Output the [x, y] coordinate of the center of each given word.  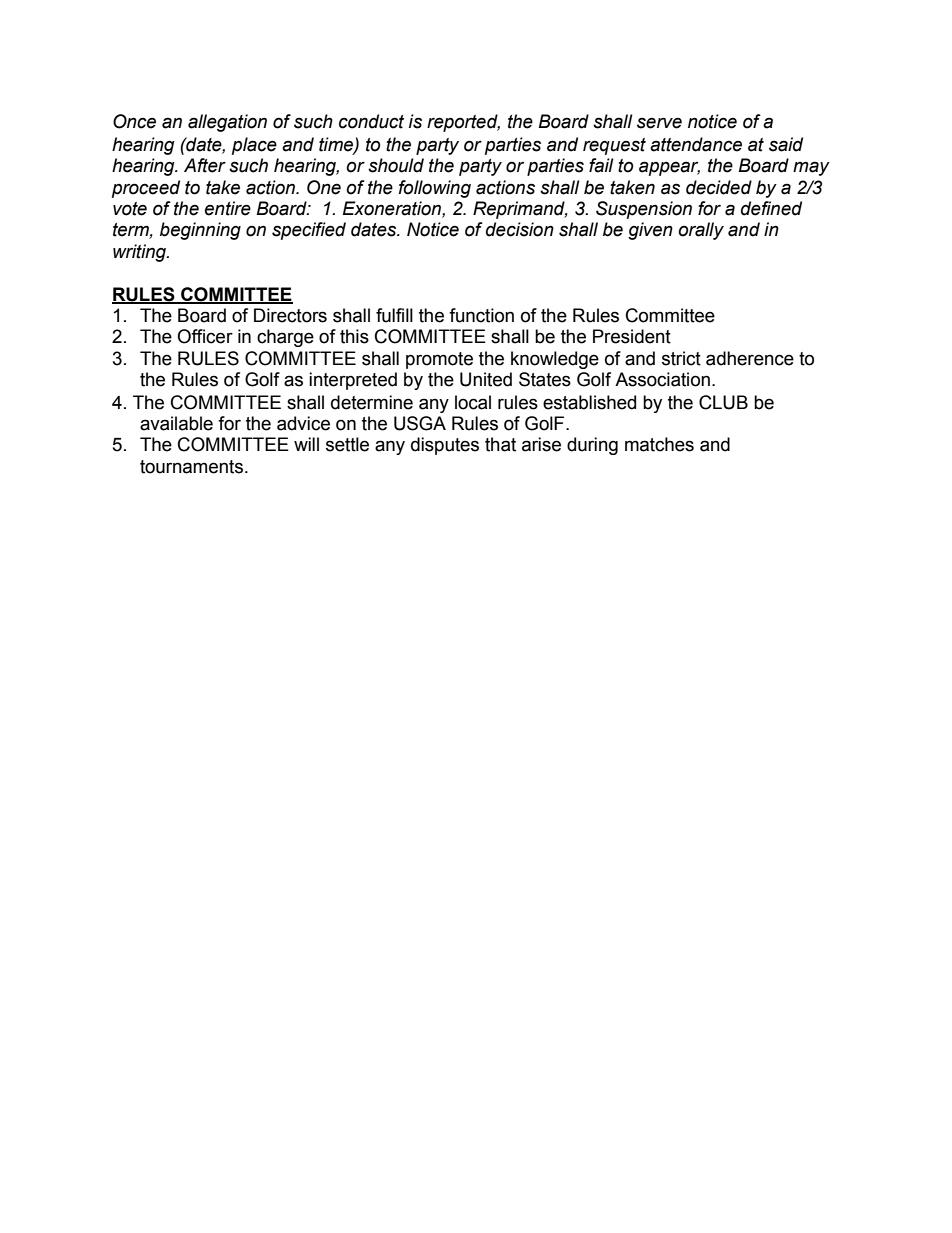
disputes [445, 446]
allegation [227, 123]
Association [662, 379]
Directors [290, 315]
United [486, 379]
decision [520, 229]
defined [771, 208]
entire [228, 208]
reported [463, 123]
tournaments [191, 467]
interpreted [353, 381]
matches [659, 444]
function [481, 315]
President [632, 336]
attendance [696, 144]
